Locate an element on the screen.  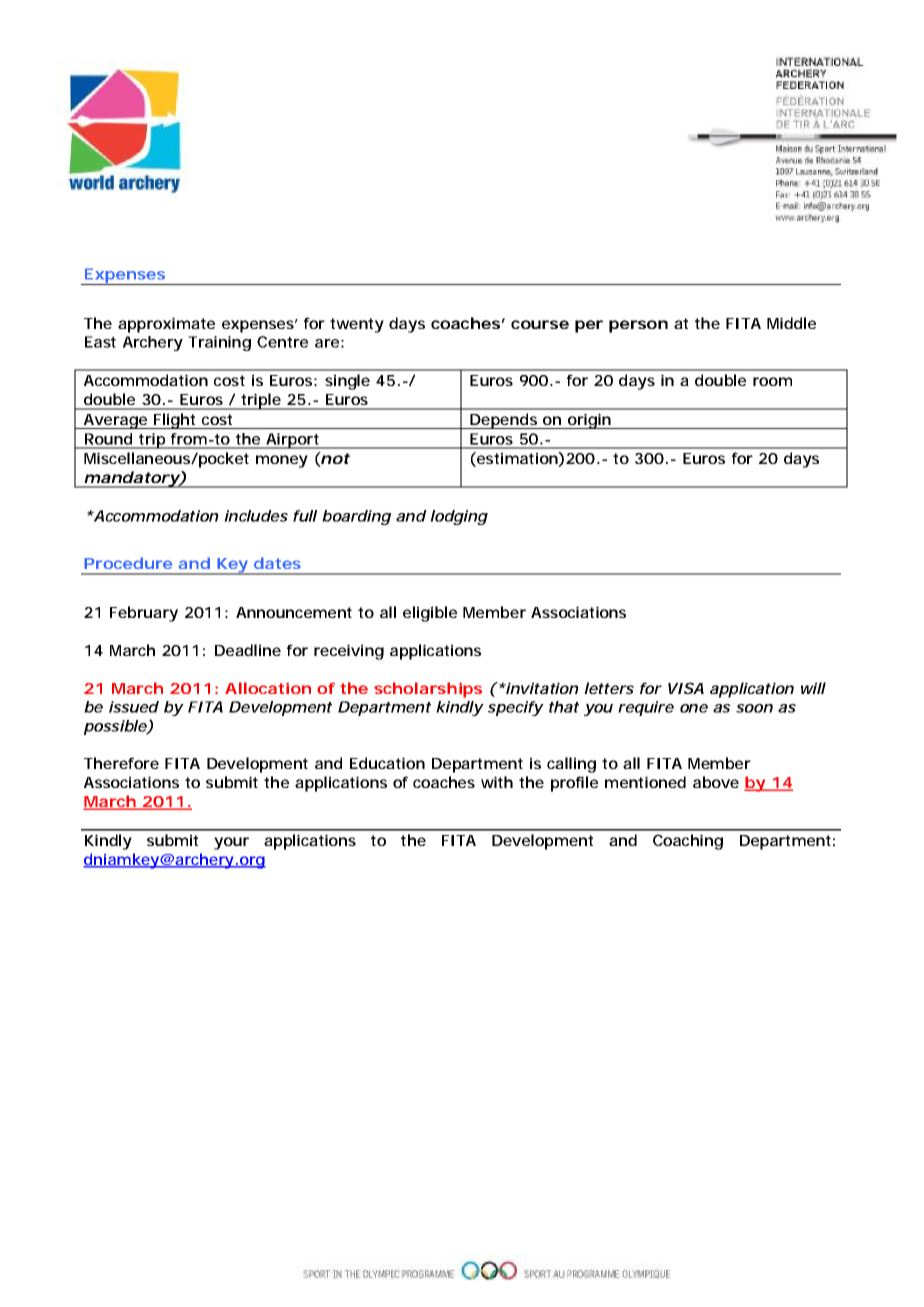
lodging is located at coordinates (459, 517).
